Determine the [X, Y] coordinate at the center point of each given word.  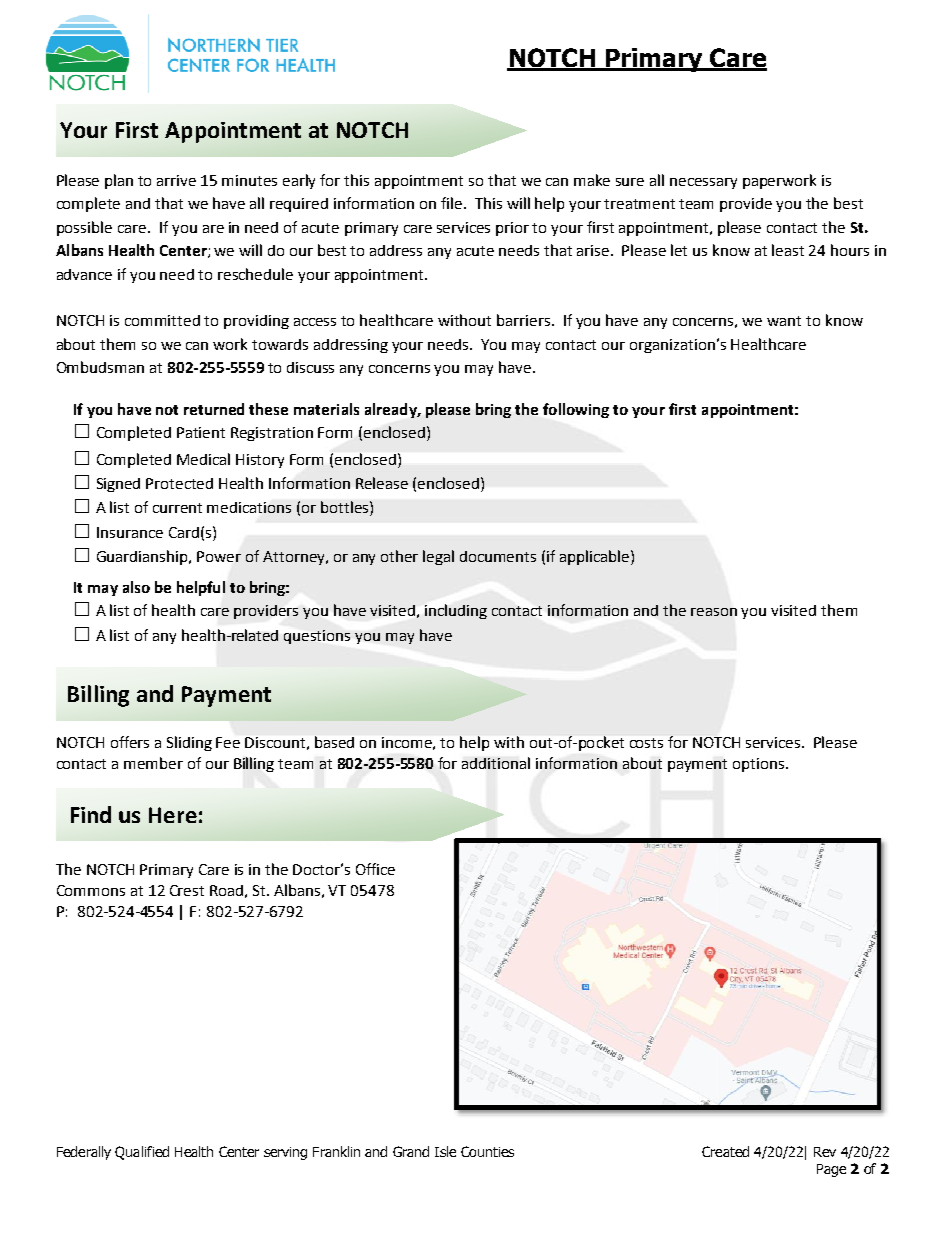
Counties [487, 1151]
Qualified [142, 1153]
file [453, 203]
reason [714, 612]
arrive [176, 180]
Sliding [189, 743]
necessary [703, 183]
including [456, 611]
